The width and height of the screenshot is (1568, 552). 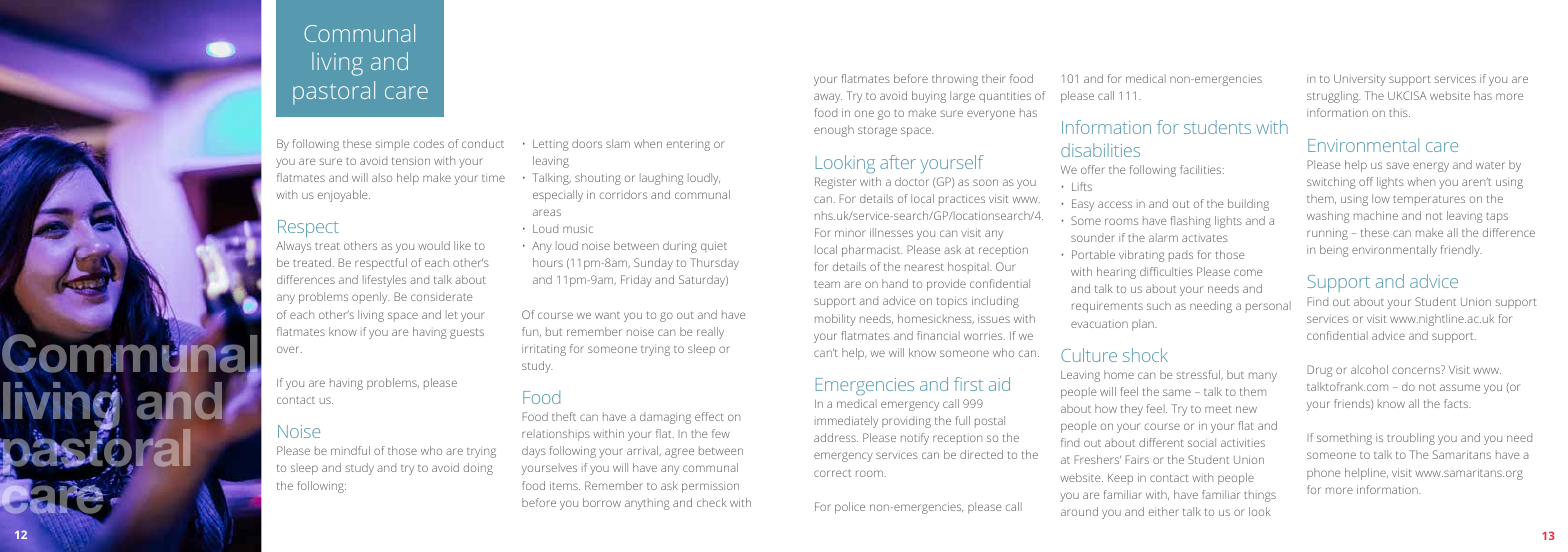 What do you see at coordinates (1268, 307) in the screenshot?
I see `personal` at bounding box center [1268, 307].
